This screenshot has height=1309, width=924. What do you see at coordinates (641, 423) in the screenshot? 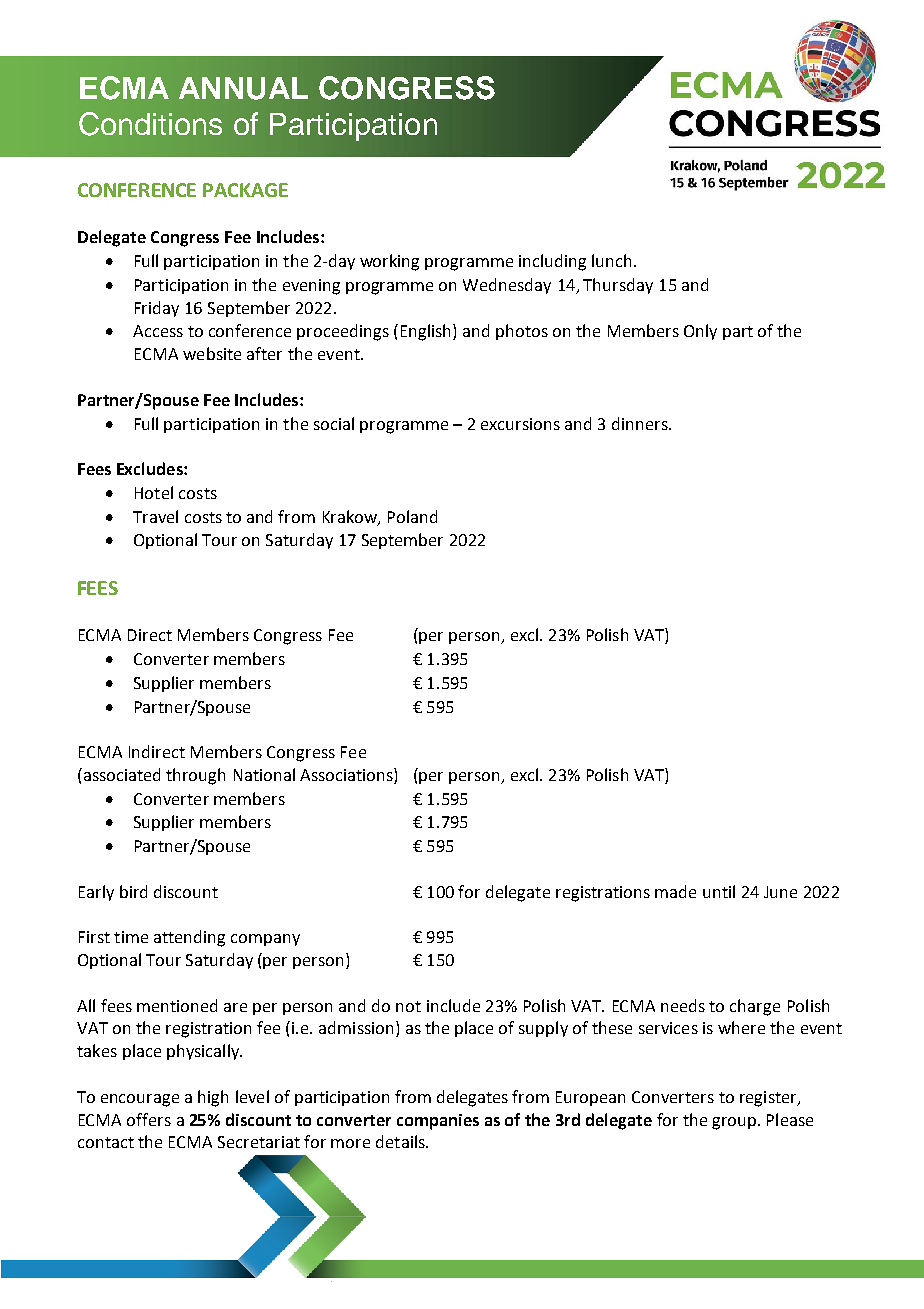
I see `dinners` at bounding box center [641, 423].
